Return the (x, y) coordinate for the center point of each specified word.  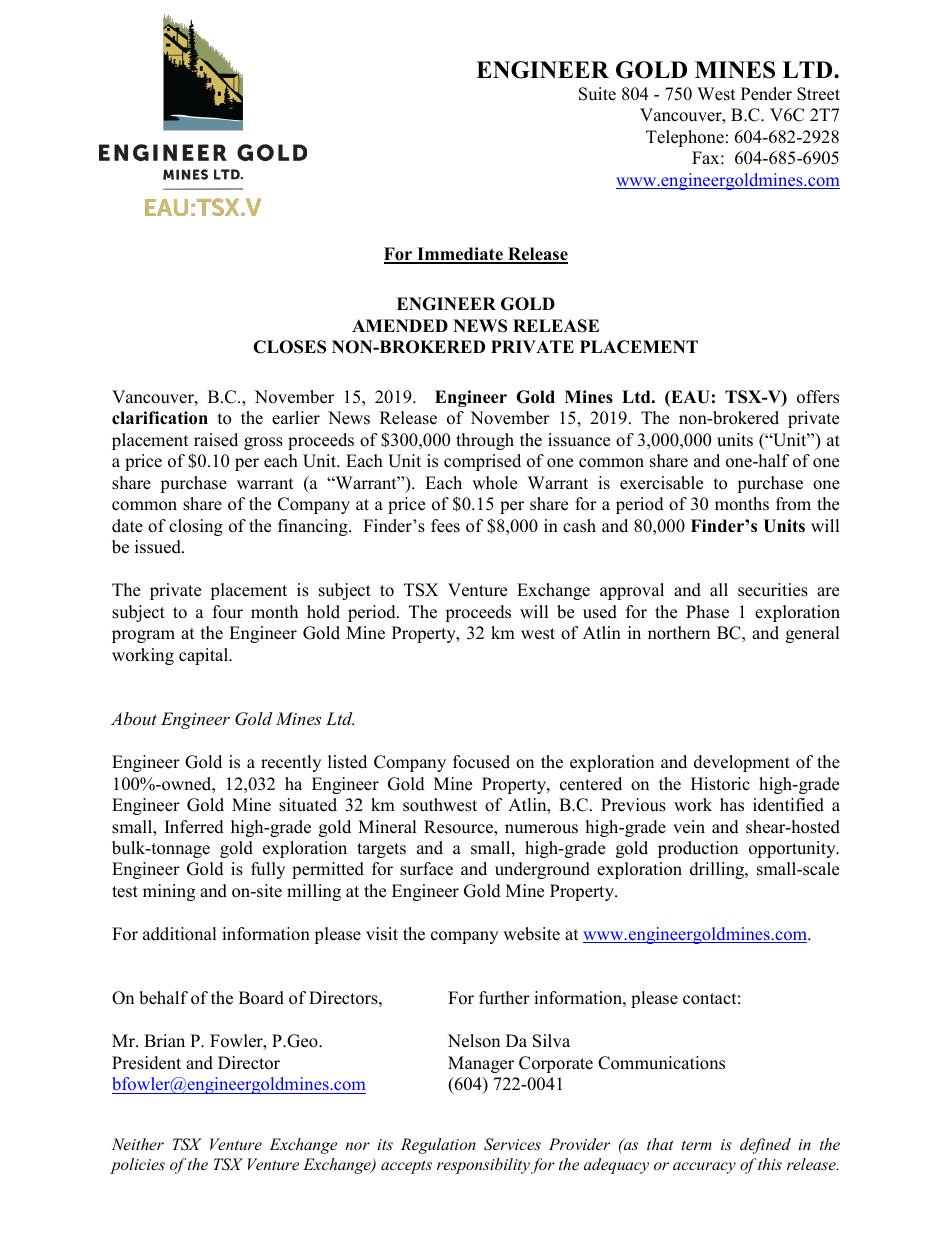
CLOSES (289, 347)
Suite (597, 94)
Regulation (438, 1146)
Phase (707, 612)
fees (445, 526)
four (228, 612)
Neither (138, 1144)
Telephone (685, 138)
